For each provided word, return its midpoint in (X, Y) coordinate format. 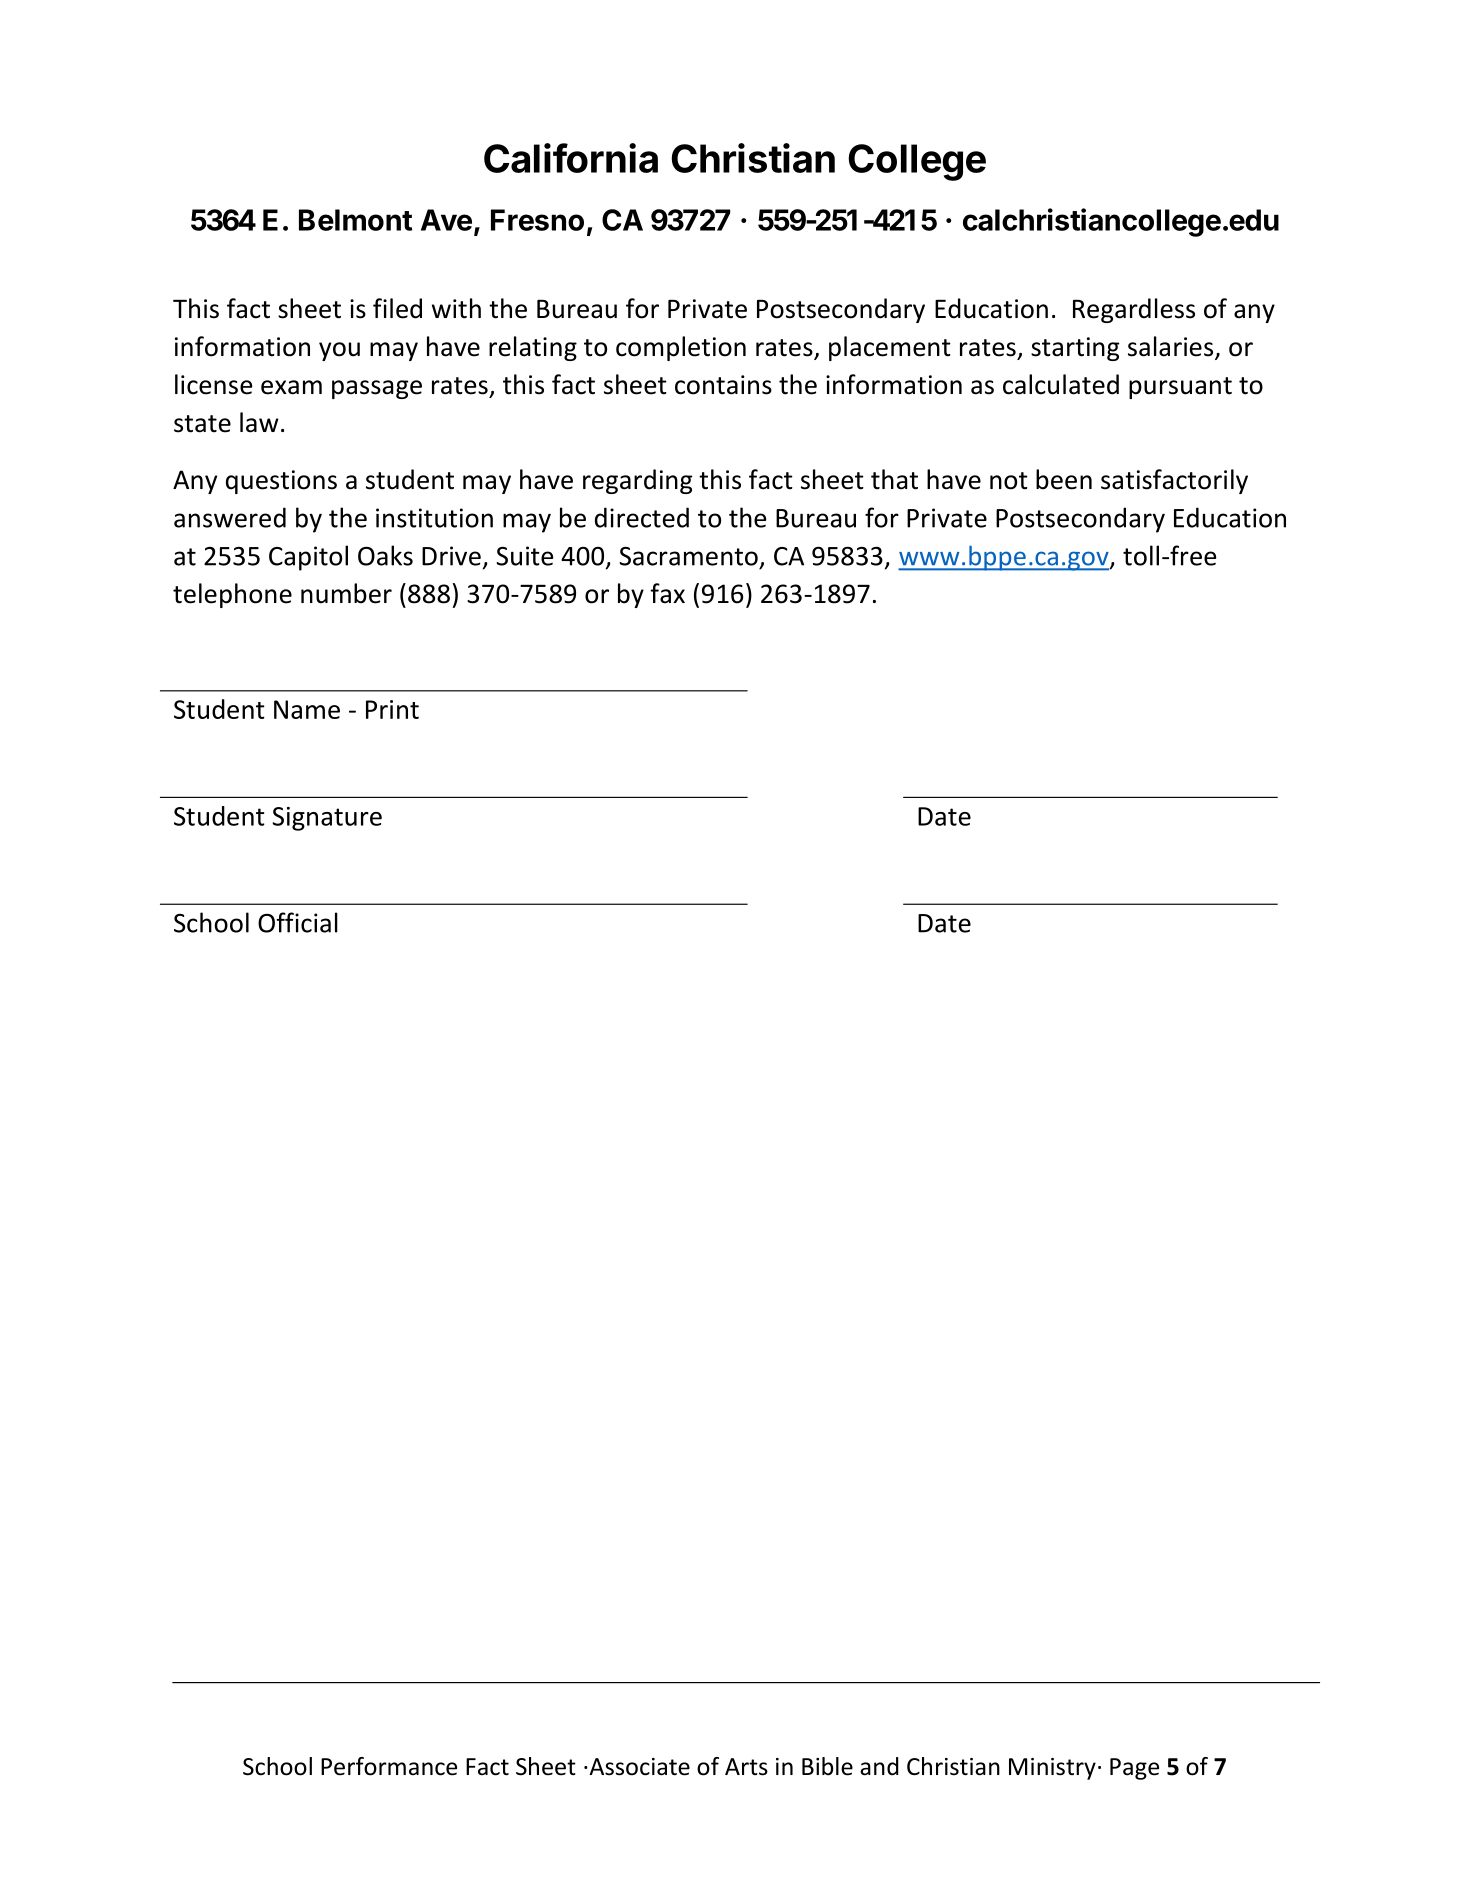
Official (298, 922)
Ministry (1052, 1769)
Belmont (355, 220)
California (571, 158)
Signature (327, 819)
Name (307, 709)
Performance (389, 1766)
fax (667, 593)
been (1064, 479)
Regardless (1134, 310)
